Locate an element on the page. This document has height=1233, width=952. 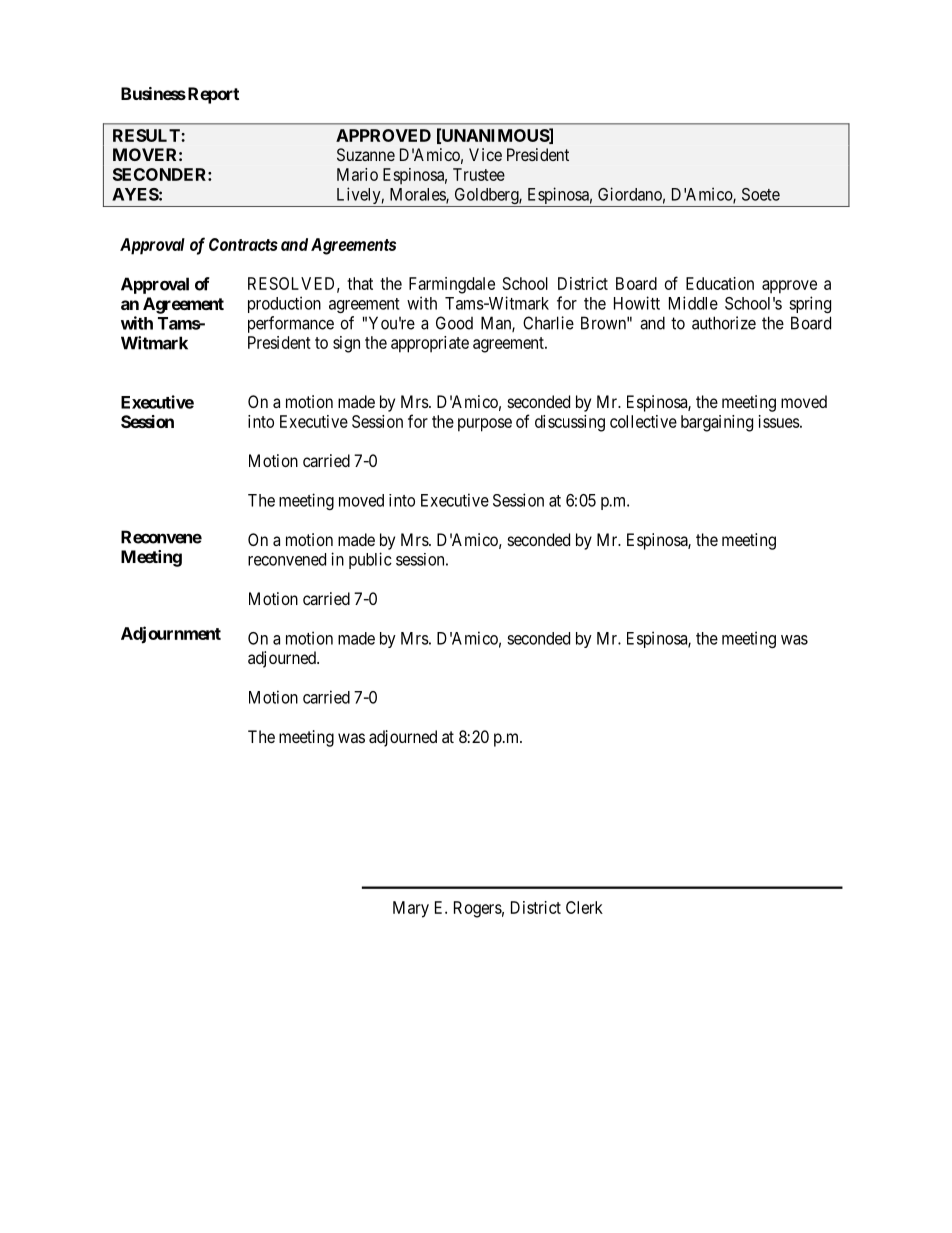
Education is located at coordinates (720, 283).
